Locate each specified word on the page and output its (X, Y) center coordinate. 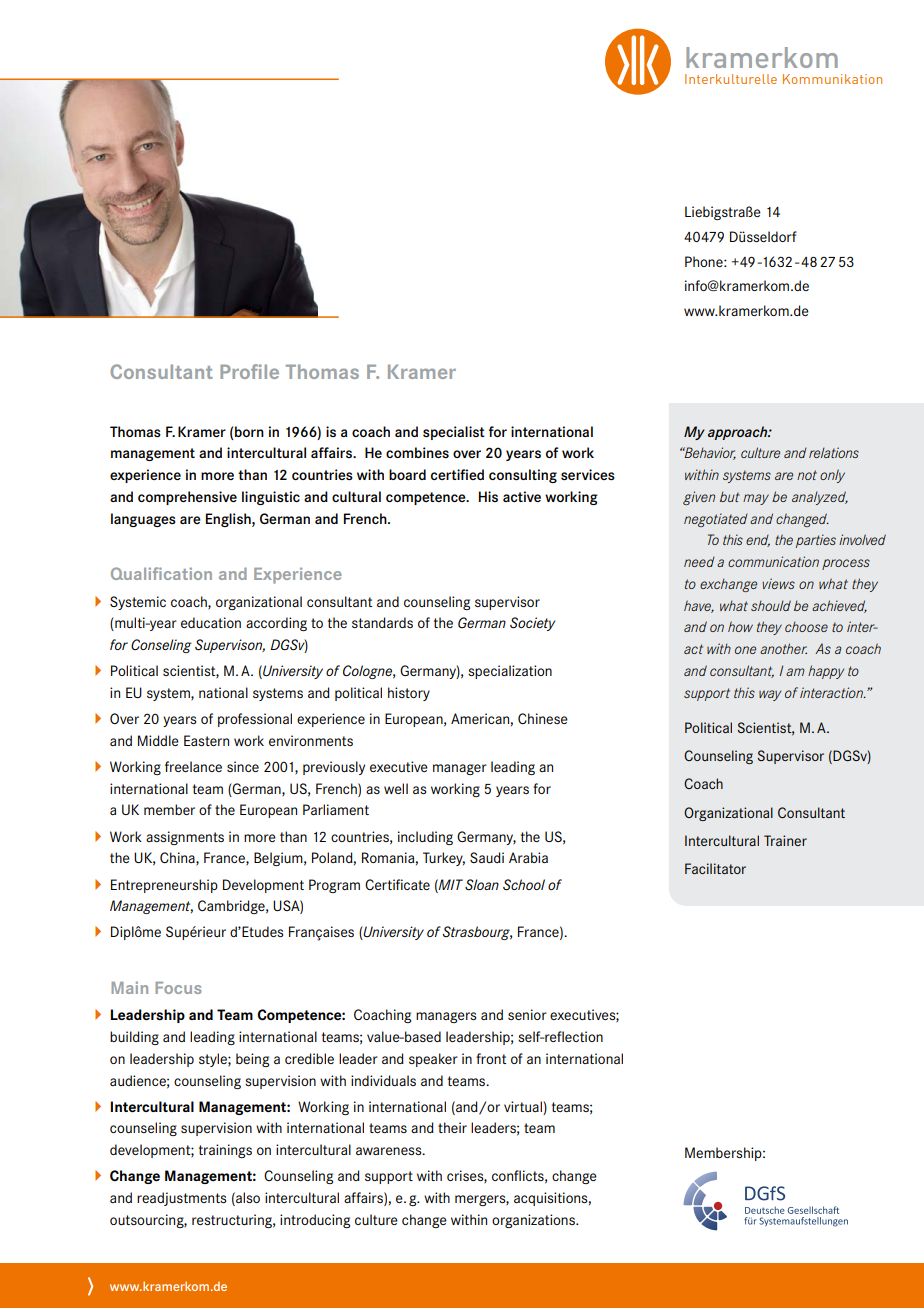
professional (255, 720)
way (770, 695)
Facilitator (715, 868)
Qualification (161, 573)
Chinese (543, 718)
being (252, 1060)
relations (834, 452)
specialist (454, 433)
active (522, 496)
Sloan (482, 884)
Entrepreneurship (164, 886)
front (491, 1058)
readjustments (181, 1199)
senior (527, 1014)
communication (773, 561)
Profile (249, 371)
